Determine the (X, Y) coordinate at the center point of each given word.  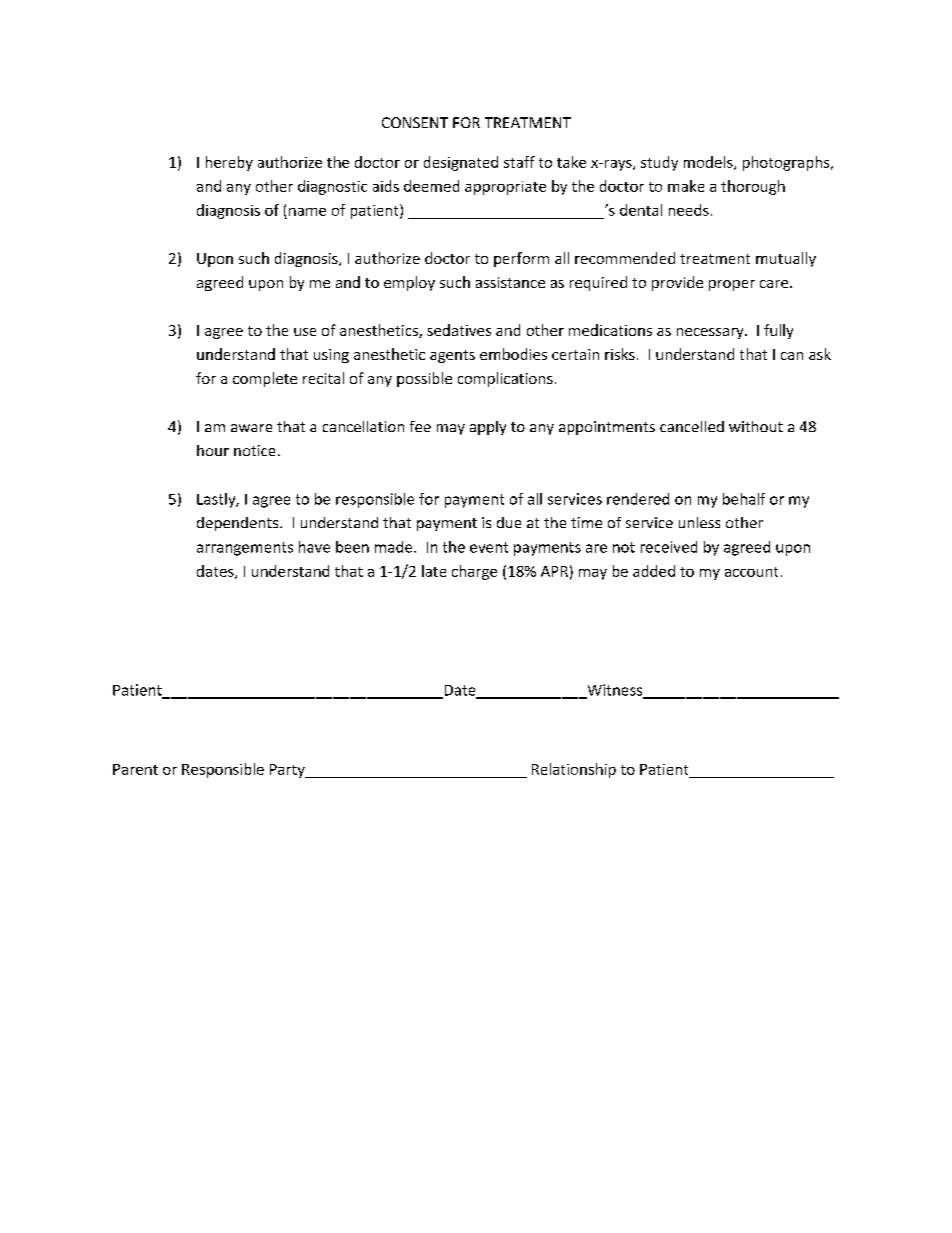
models (709, 163)
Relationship (574, 770)
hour (213, 450)
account (751, 572)
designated (461, 163)
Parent (135, 769)
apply (488, 428)
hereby (229, 163)
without (756, 426)
